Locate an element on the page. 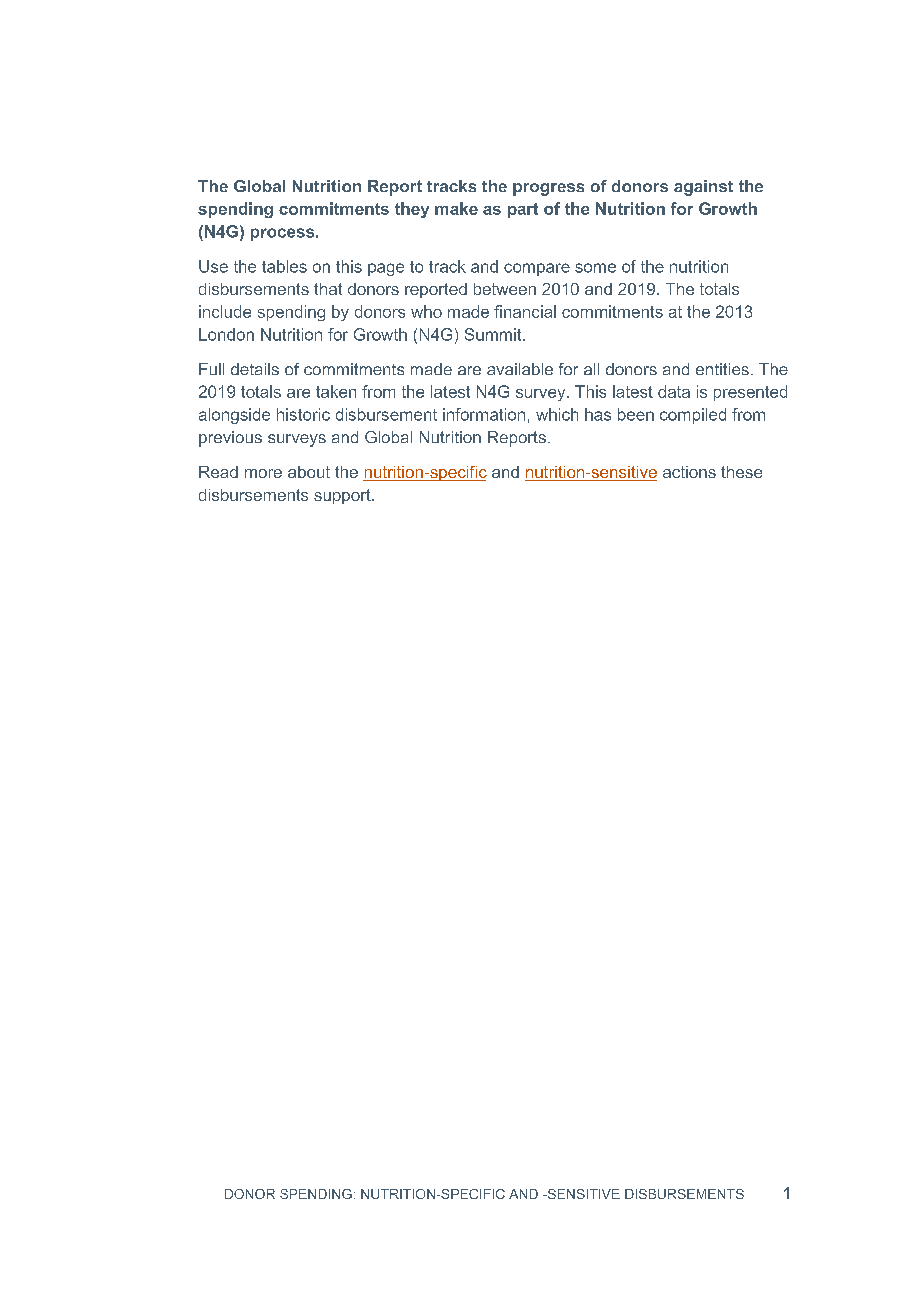 Image resolution: width=924 pixels, height=1308 pixels. taken is located at coordinates (336, 391).
